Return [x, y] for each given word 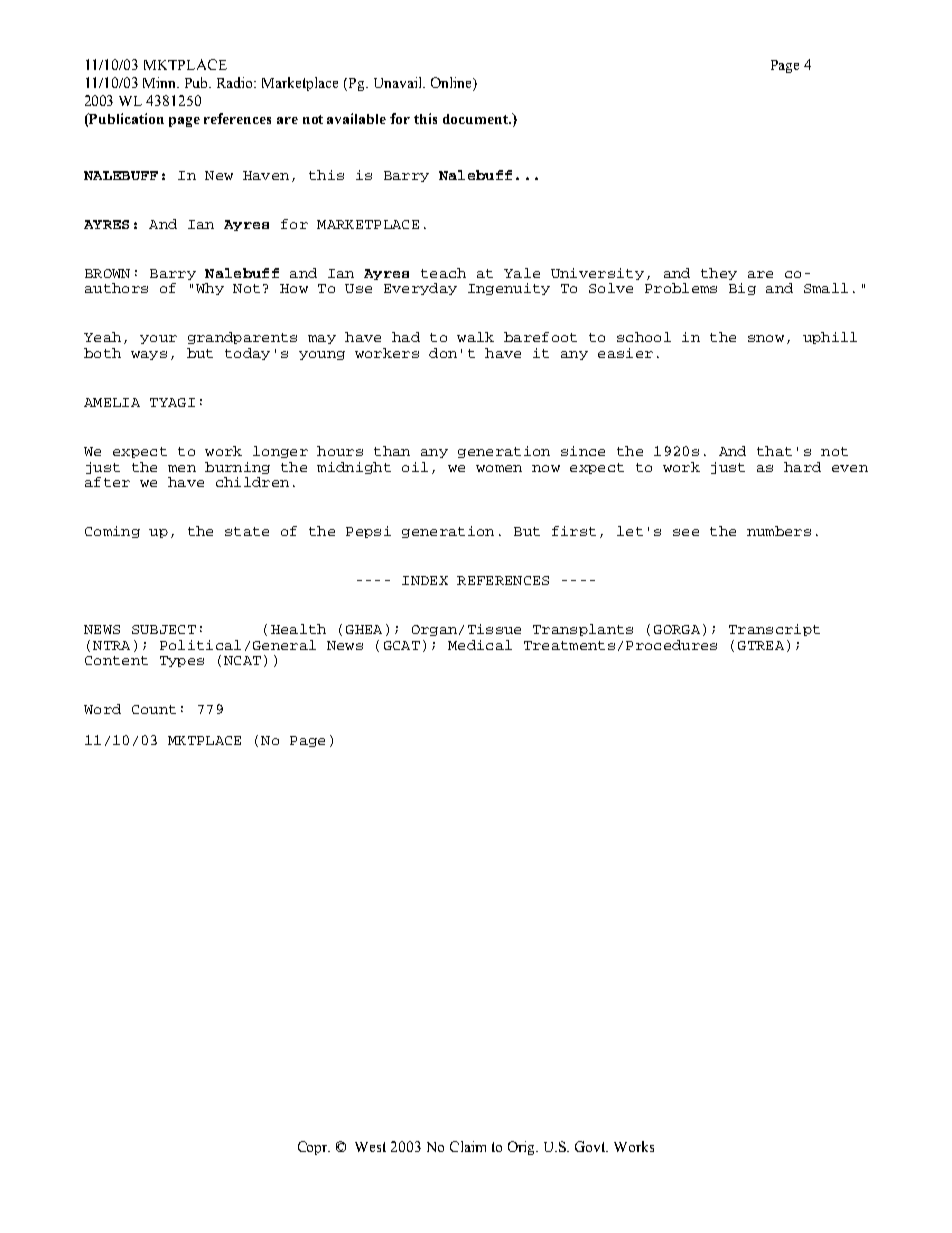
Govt [591, 1146]
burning [237, 468]
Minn [161, 82]
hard [802, 467]
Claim [468, 1146]
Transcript [774, 630]
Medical [480, 645]
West [370, 1147]
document [477, 119]
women [499, 468]
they [719, 274]
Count [154, 709]
